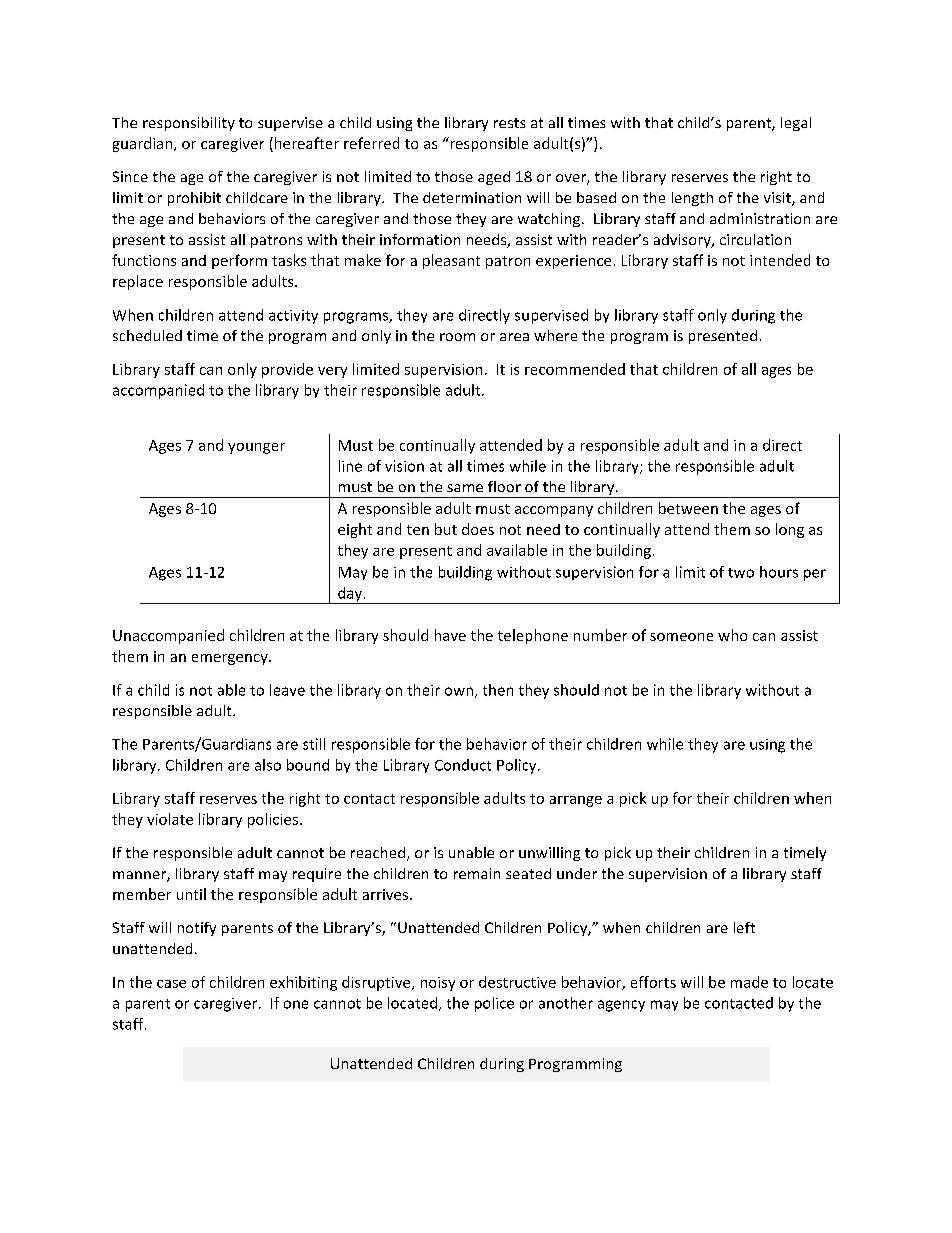 The image size is (952, 1233). Describe the element at coordinates (576, 801) in the document. I see `arrange` at that location.
